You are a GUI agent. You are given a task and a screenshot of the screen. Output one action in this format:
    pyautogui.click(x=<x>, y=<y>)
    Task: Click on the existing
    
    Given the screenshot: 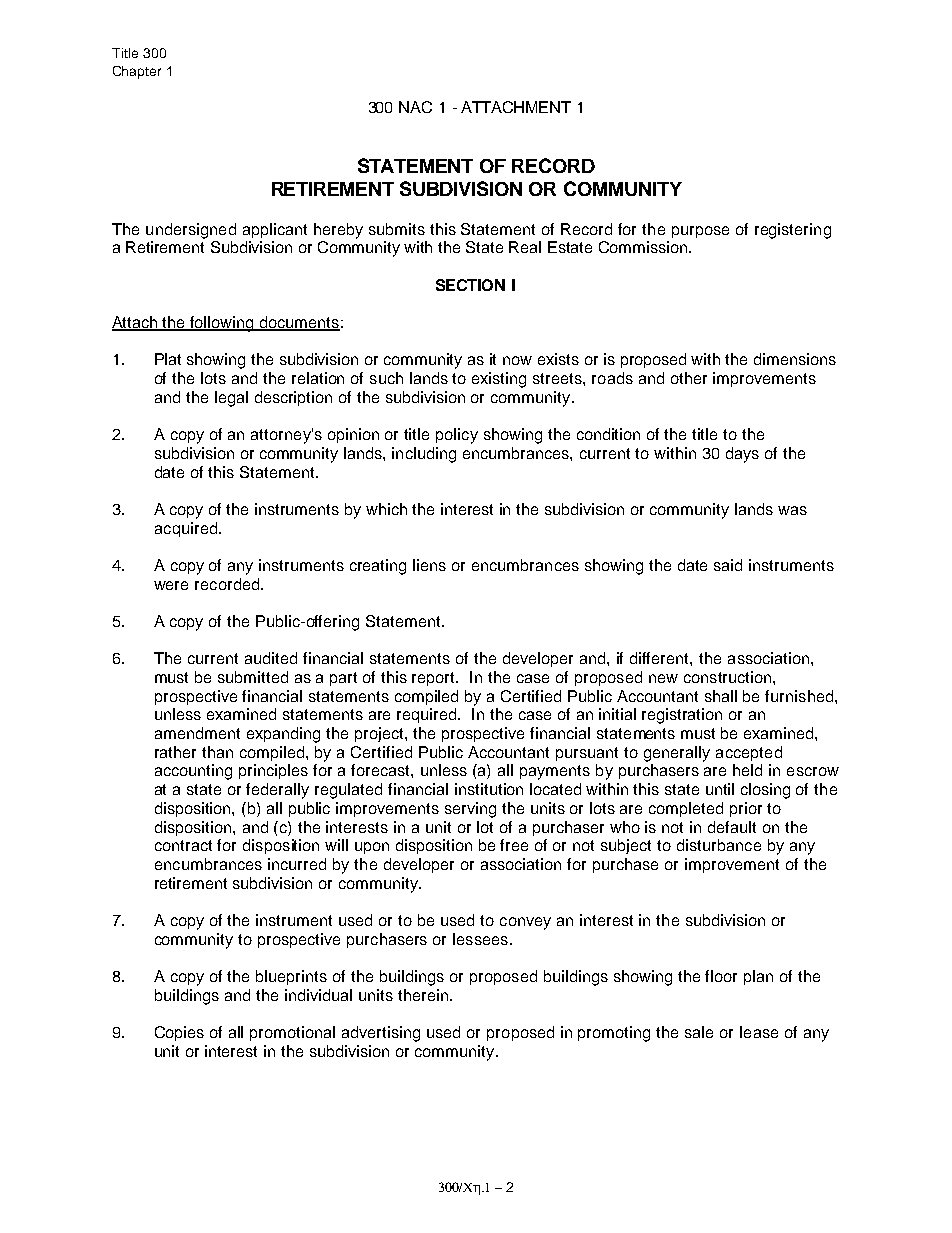 What is the action you would take?
    pyautogui.click(x=499, y=380)
